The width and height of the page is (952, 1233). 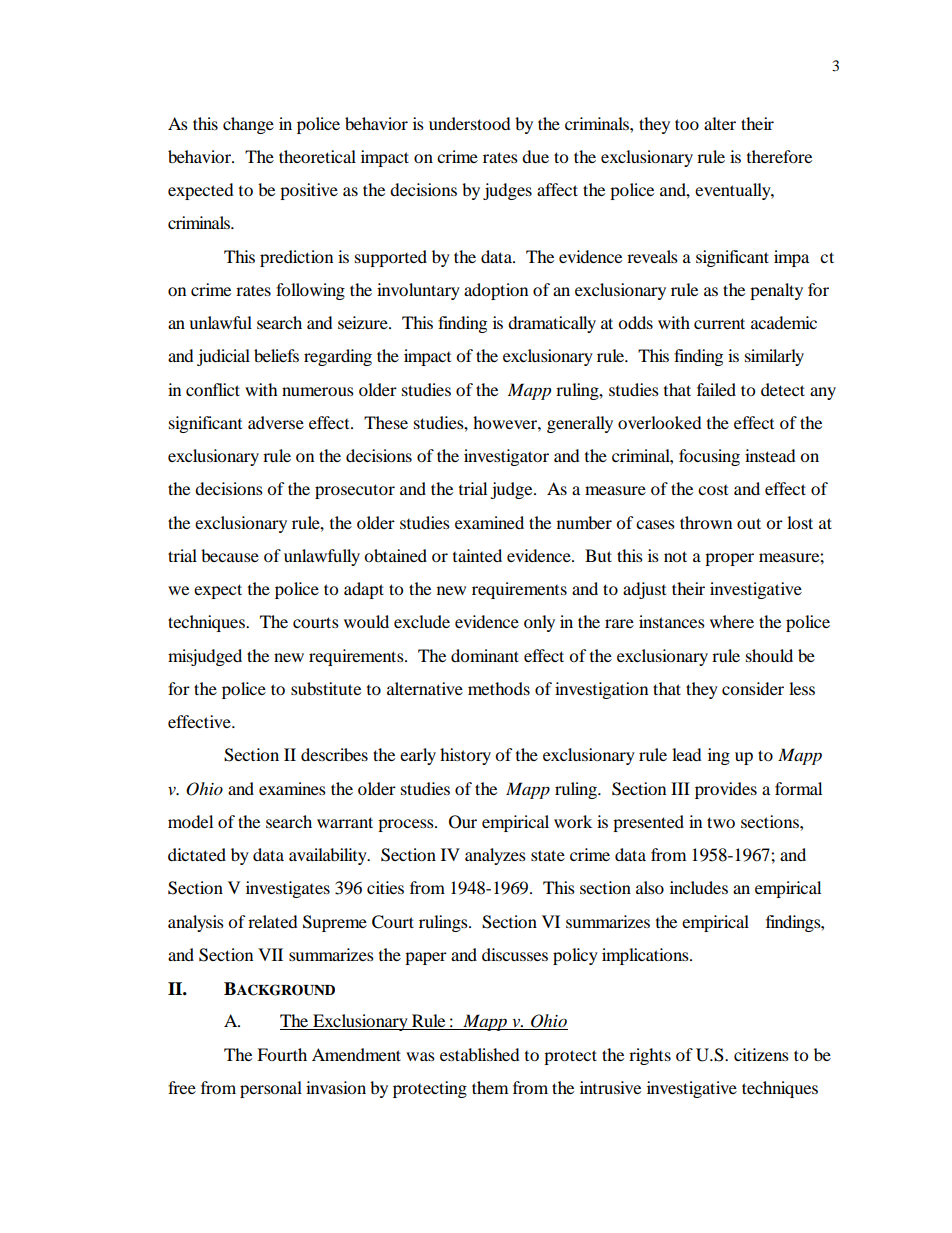 I want to click on Fourth, so click(x=282, y=1054).
